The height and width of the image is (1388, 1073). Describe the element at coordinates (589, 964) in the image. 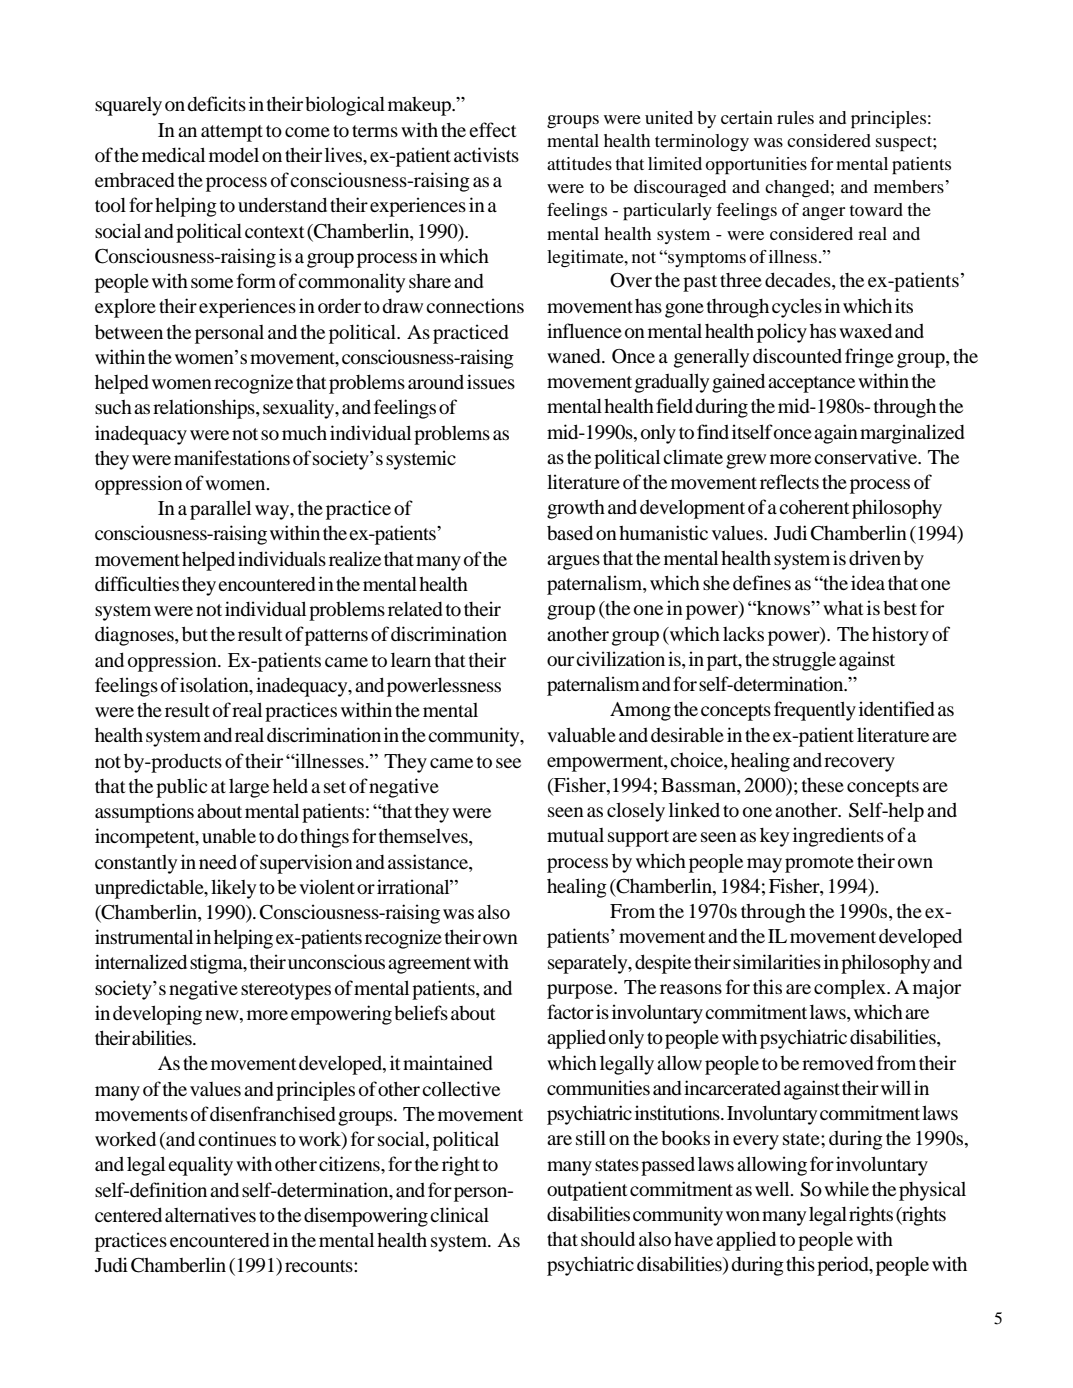

I see `separately` at that location.
